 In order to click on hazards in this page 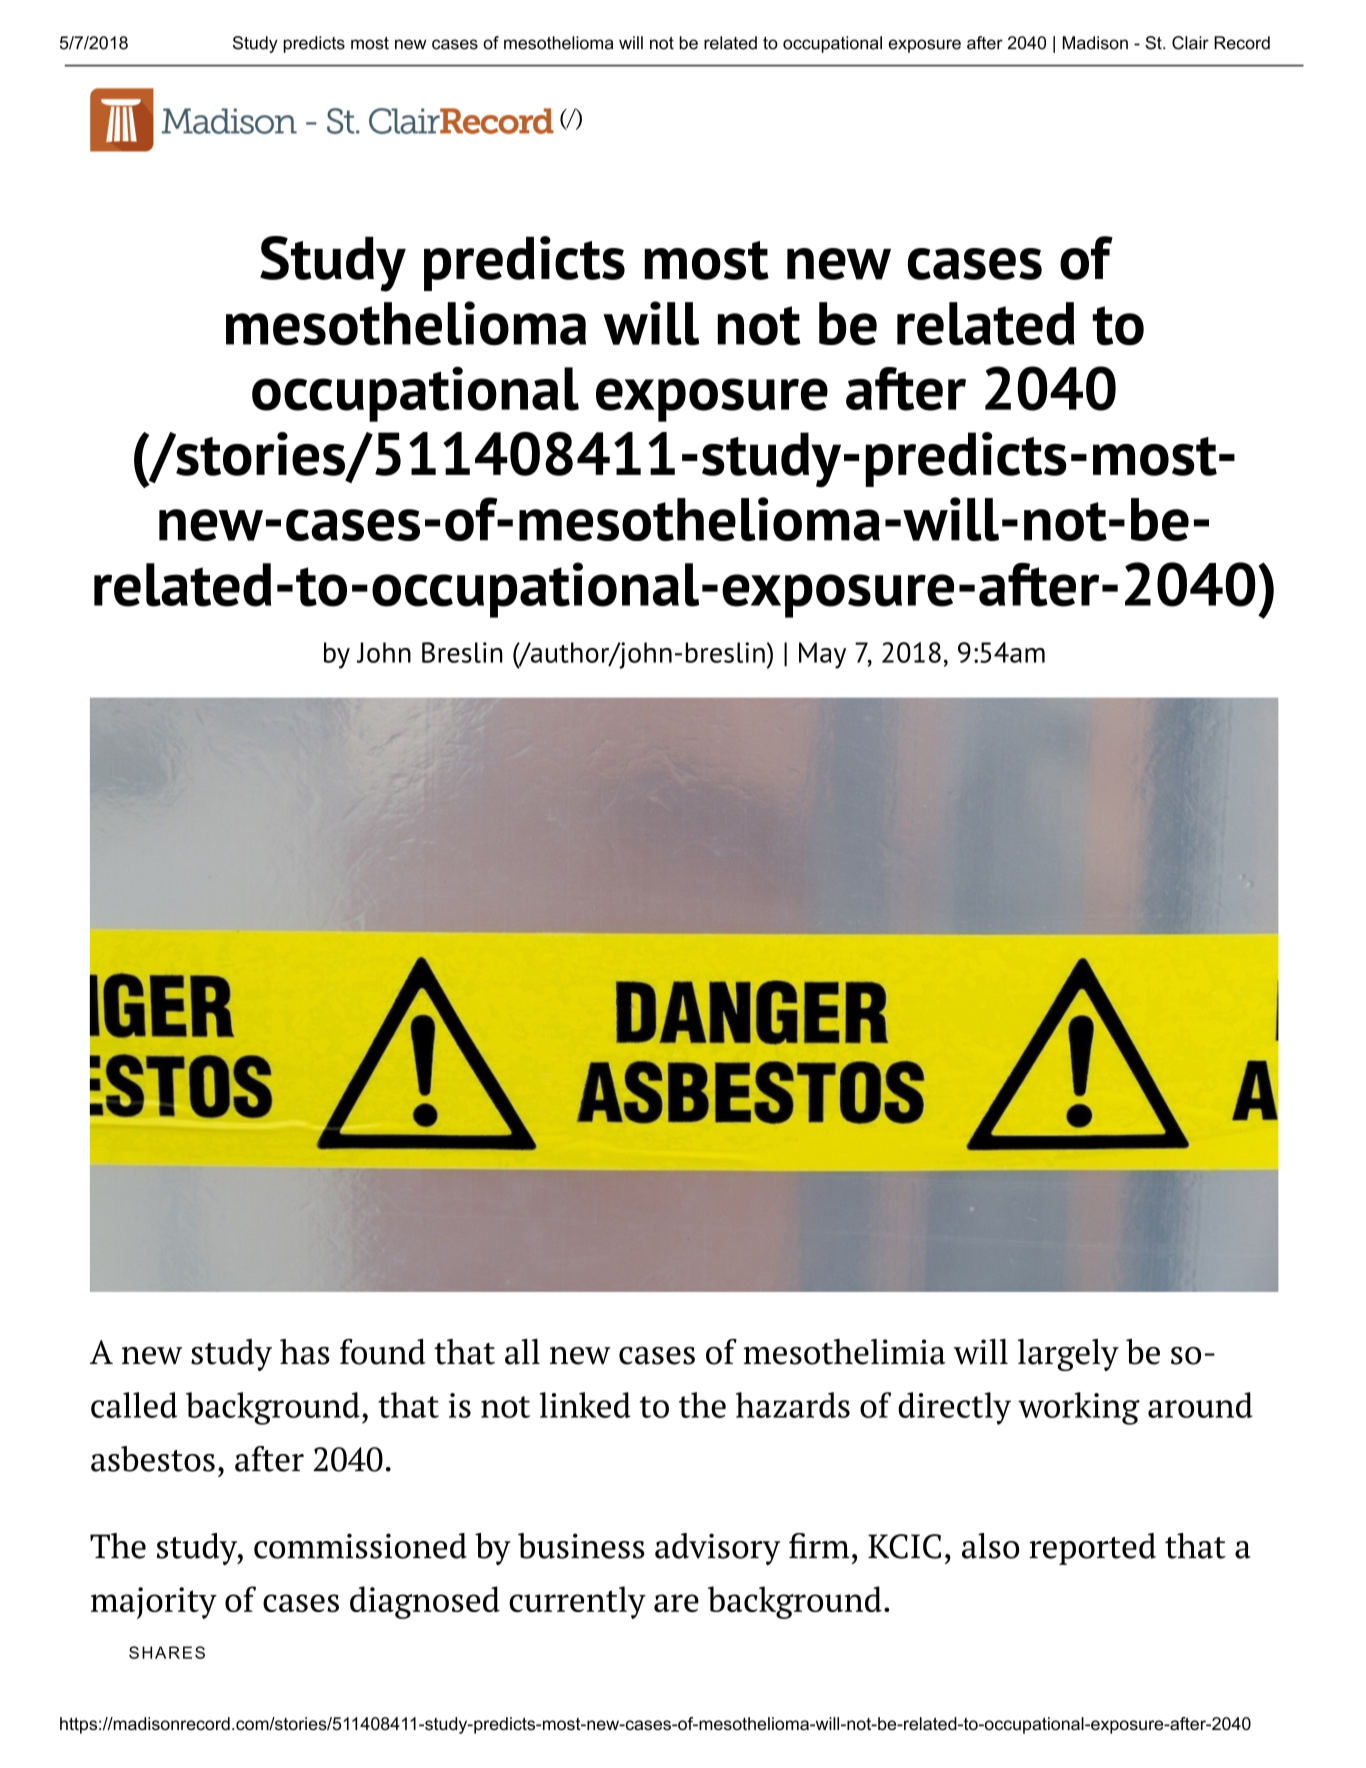, I will do `click(793, 1405)`.
